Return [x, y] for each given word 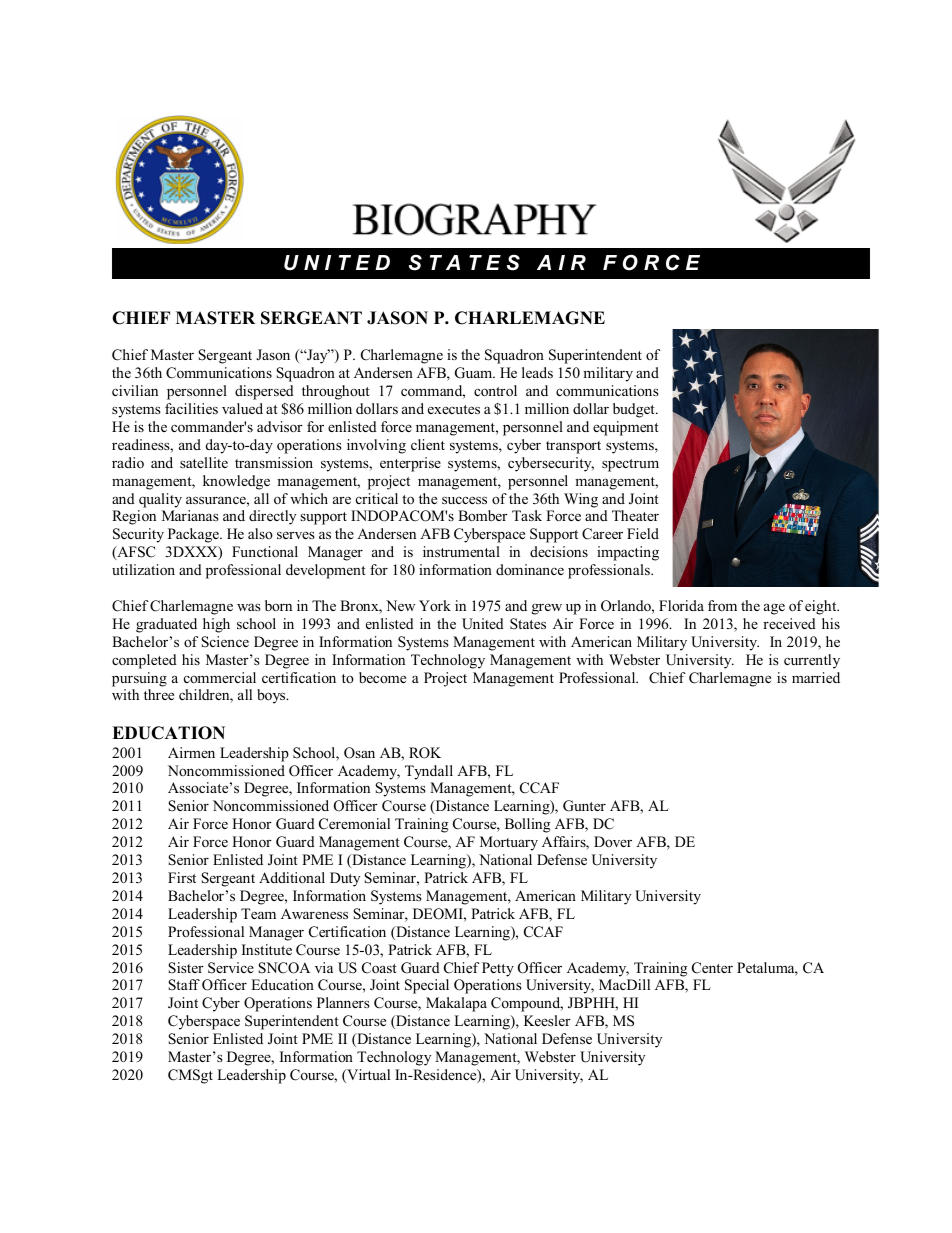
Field [643, 533]
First [182, 877]
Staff [184, 985]
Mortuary [509, 843]
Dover [613, 841]
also [260, 533]
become [382, 677]
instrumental [461, 551]
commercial [220, 677]
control [495, 390]
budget [635, 410]
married [816, 677]
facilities [191, 408]
